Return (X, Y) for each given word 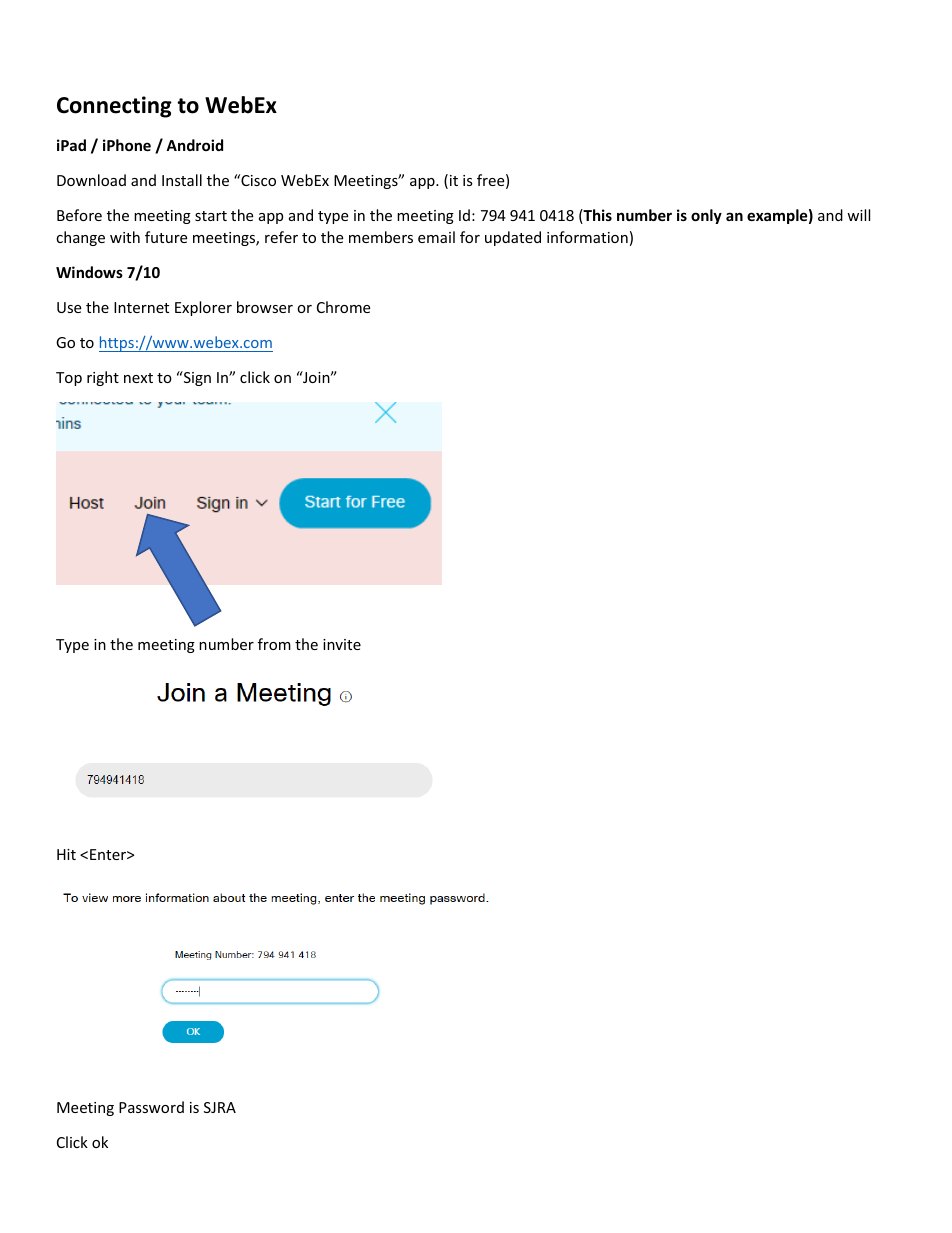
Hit (66, 854)
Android (194, 145)
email (436, 237)
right (103, 378)
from (274, 644)
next (138, 378)
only (706, 216)
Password (151, 1107)
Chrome (343, 307)
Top (69, 379)
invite (342, 644)
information (587, 237)
